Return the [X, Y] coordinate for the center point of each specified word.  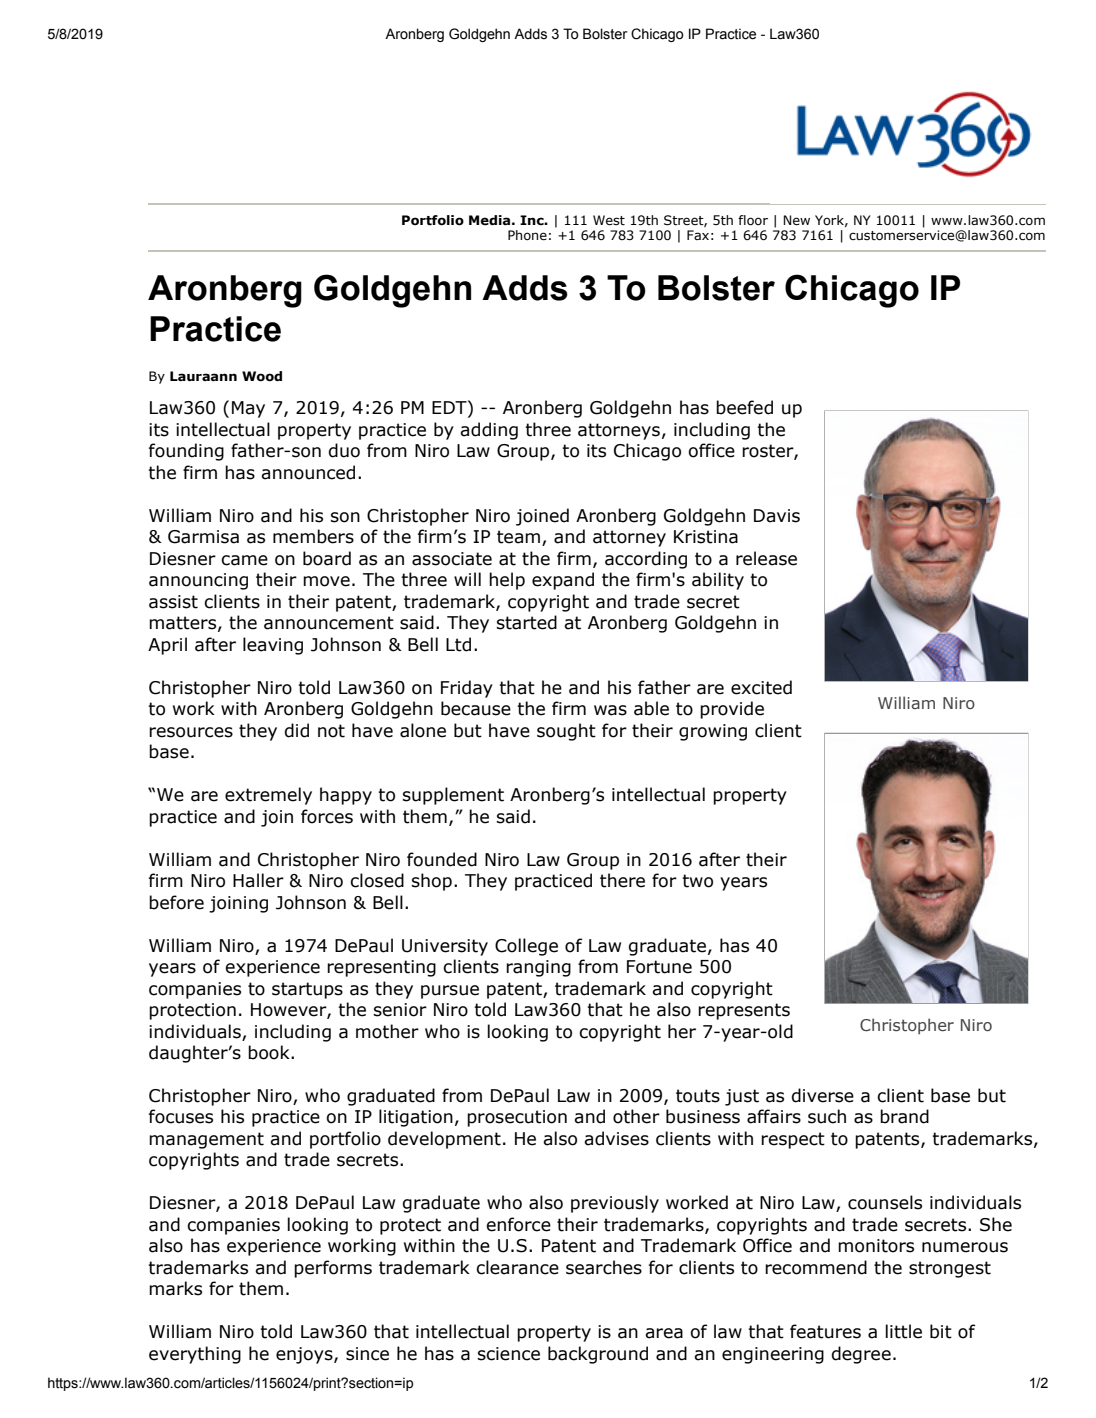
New [796, 220]
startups [307, 990]
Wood [262, 376]
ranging [538, 968]
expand [563, 581]
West [609, 220]
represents [744, 1011]
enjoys [305, 1355]
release [766, 558]
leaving [273, 646]
